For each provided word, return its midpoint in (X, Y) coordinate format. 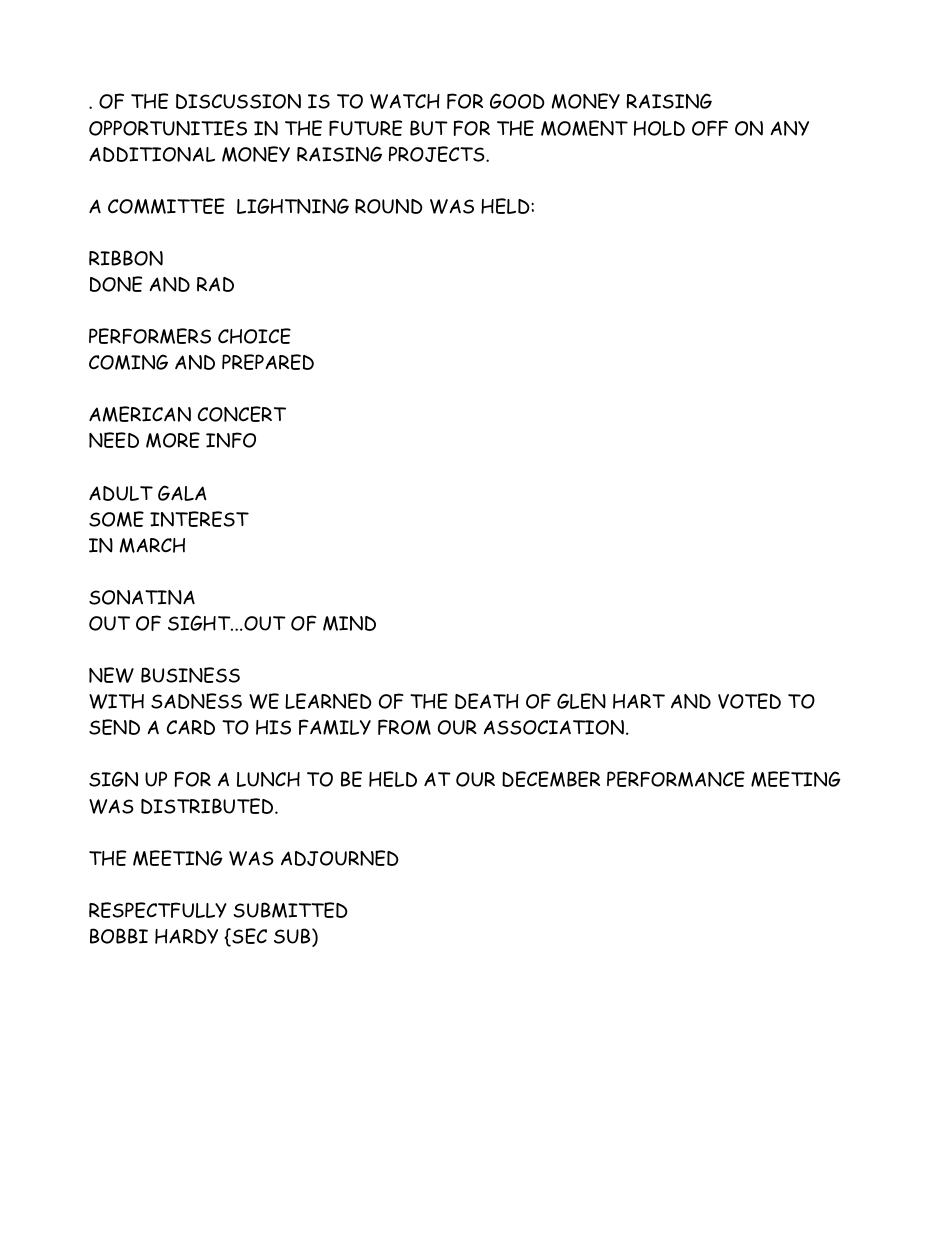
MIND (349, 623)
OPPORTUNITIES (168, 128)
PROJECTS (438, 154)
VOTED (749, 701)
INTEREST (199, 519)
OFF (710, 128)
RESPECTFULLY (158, 910)
